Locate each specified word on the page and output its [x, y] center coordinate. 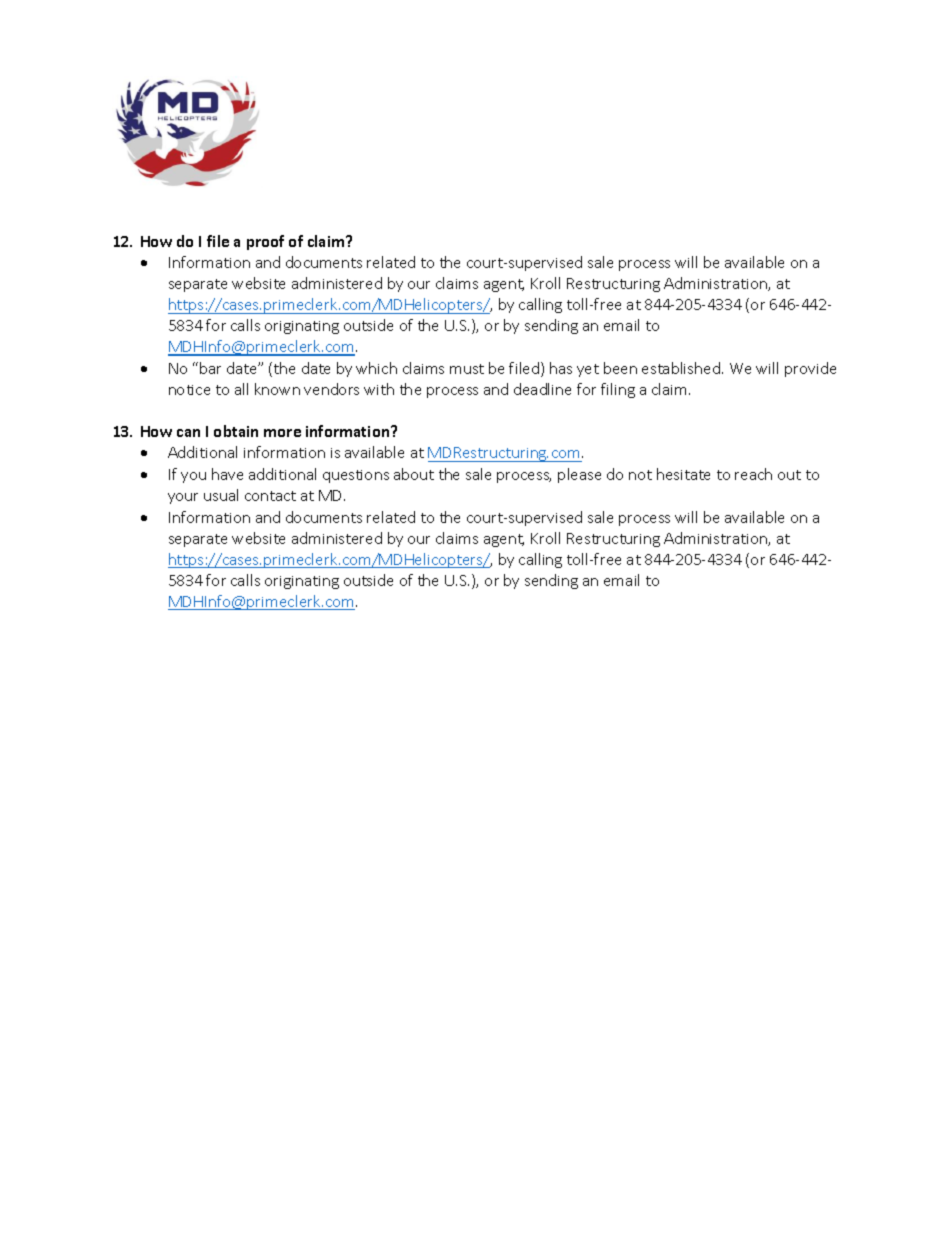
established [681, 368]
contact [270, 496]
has [561, 368]
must [467, 369]
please [579, 475]
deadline [542, 389]
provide [810, 369]
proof [265, 242]
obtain [236, 431]
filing [618, 390]
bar [210, 368]
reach [753, 474]
